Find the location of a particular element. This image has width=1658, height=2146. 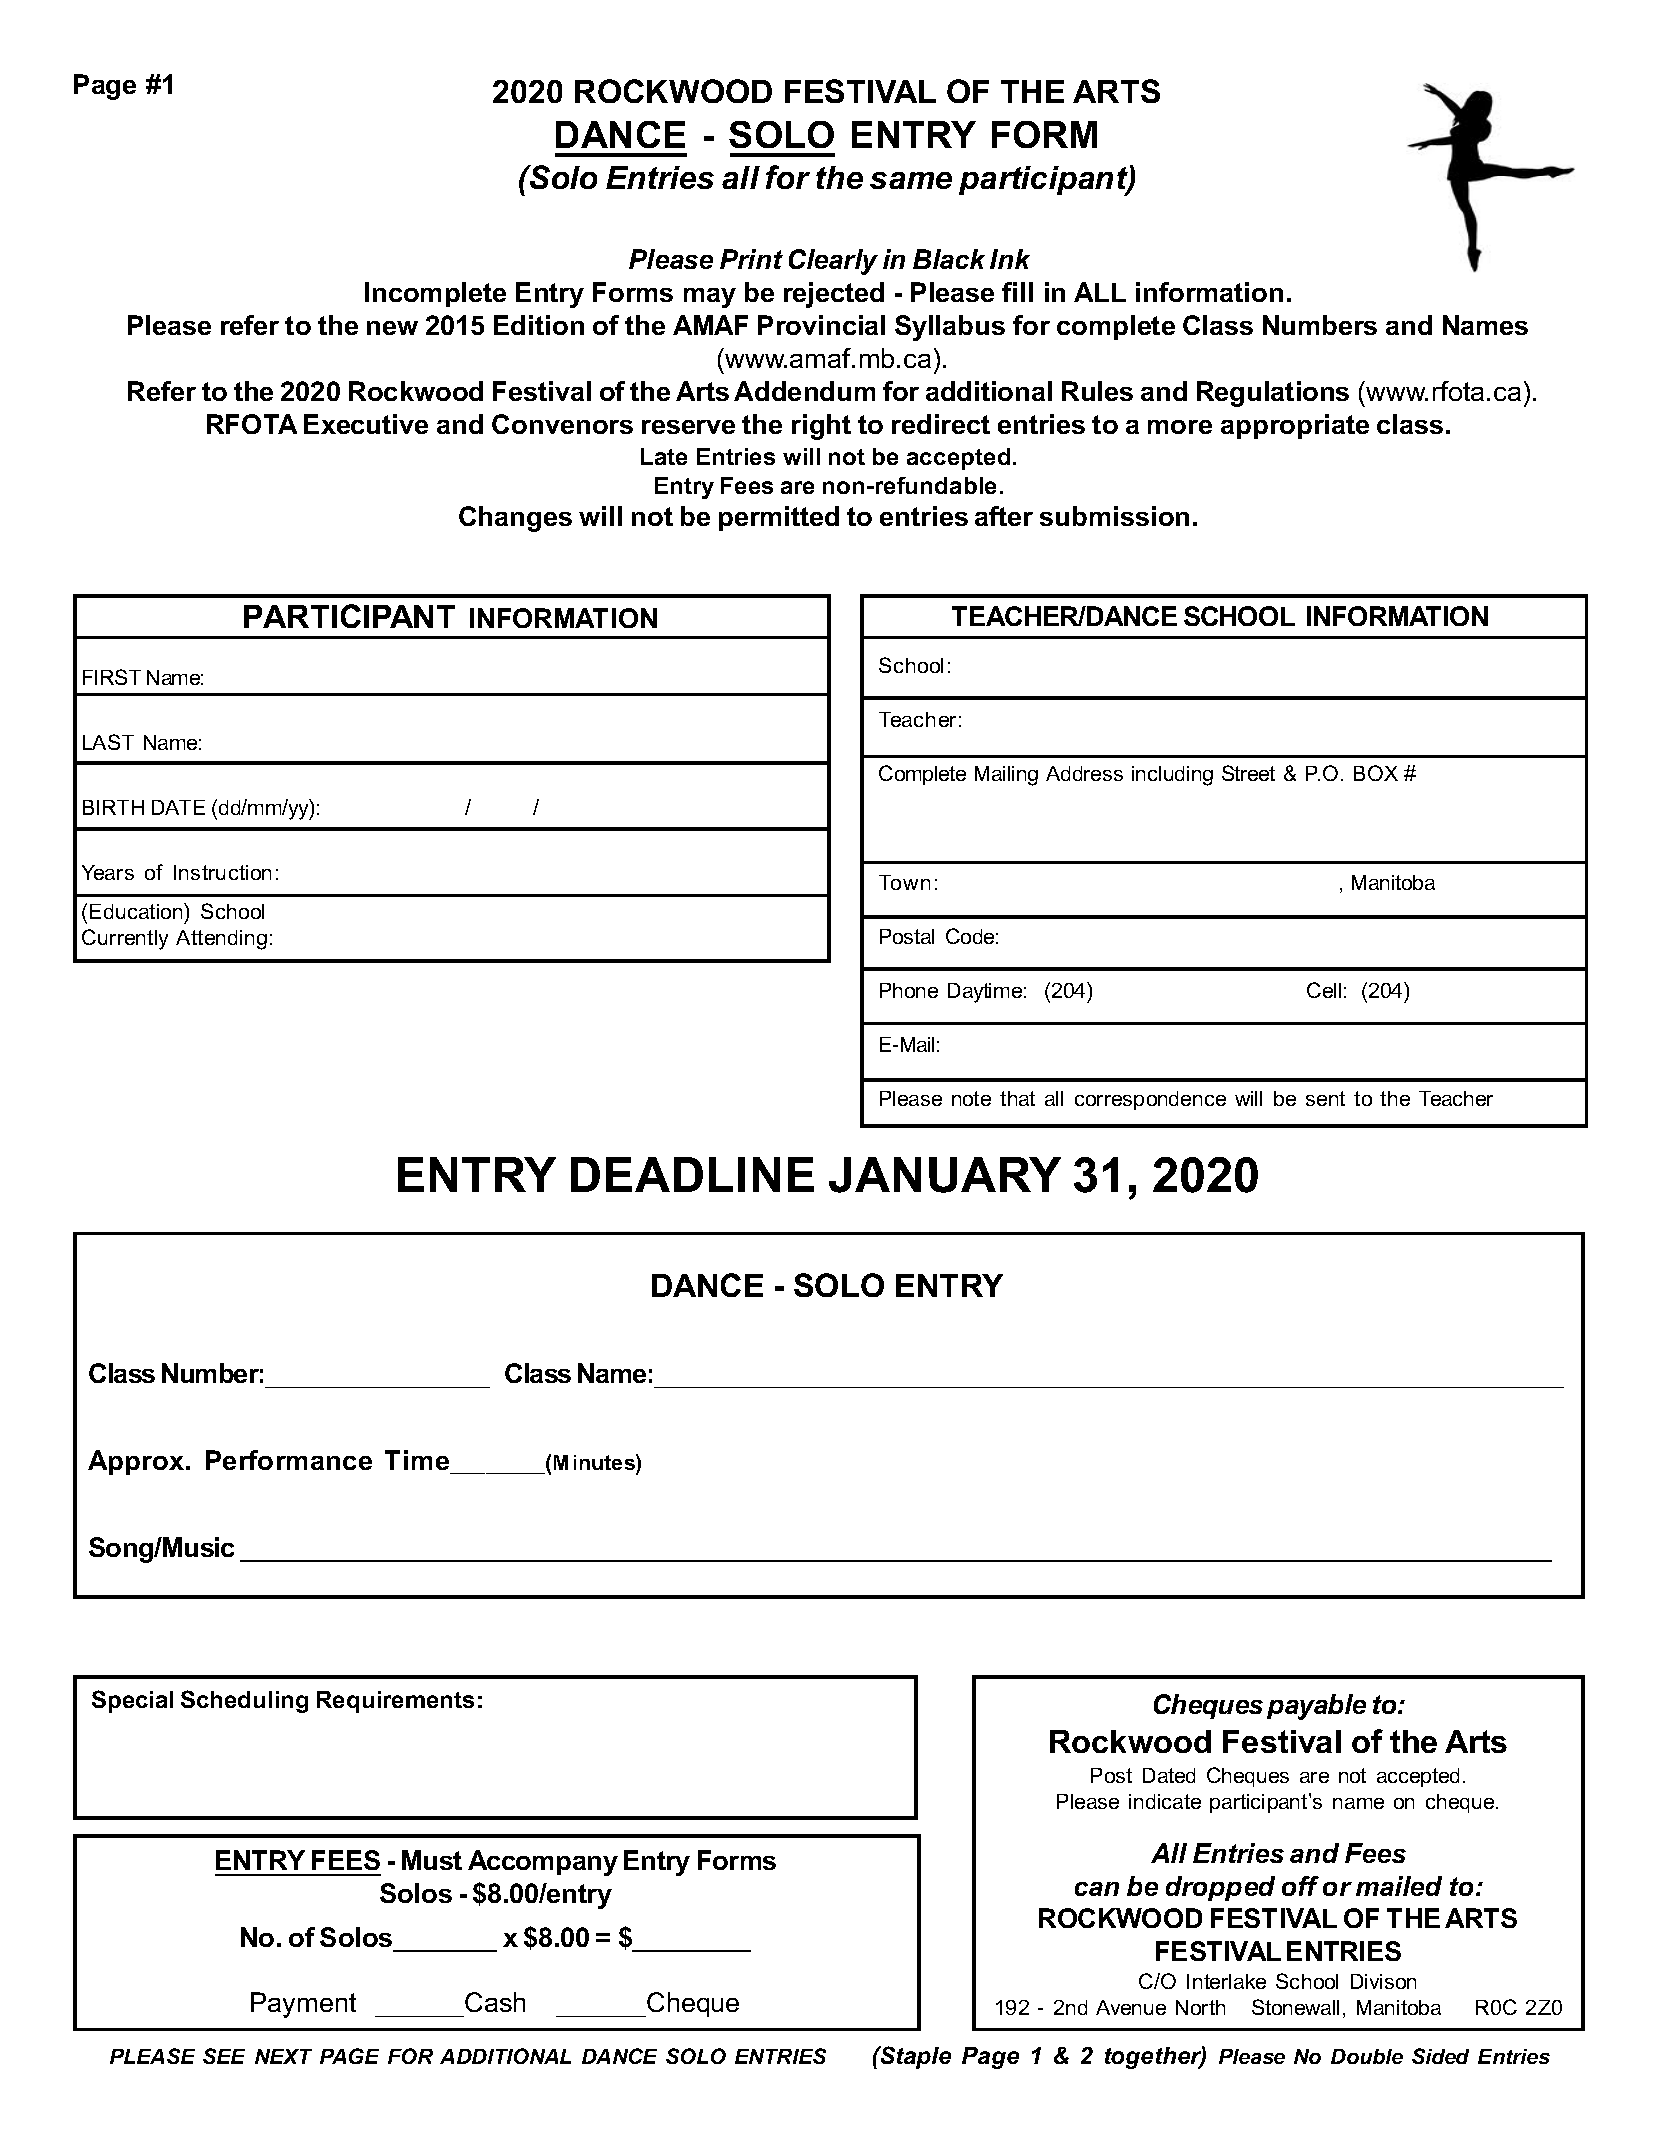

Print is located at coordinates (751, 259).
